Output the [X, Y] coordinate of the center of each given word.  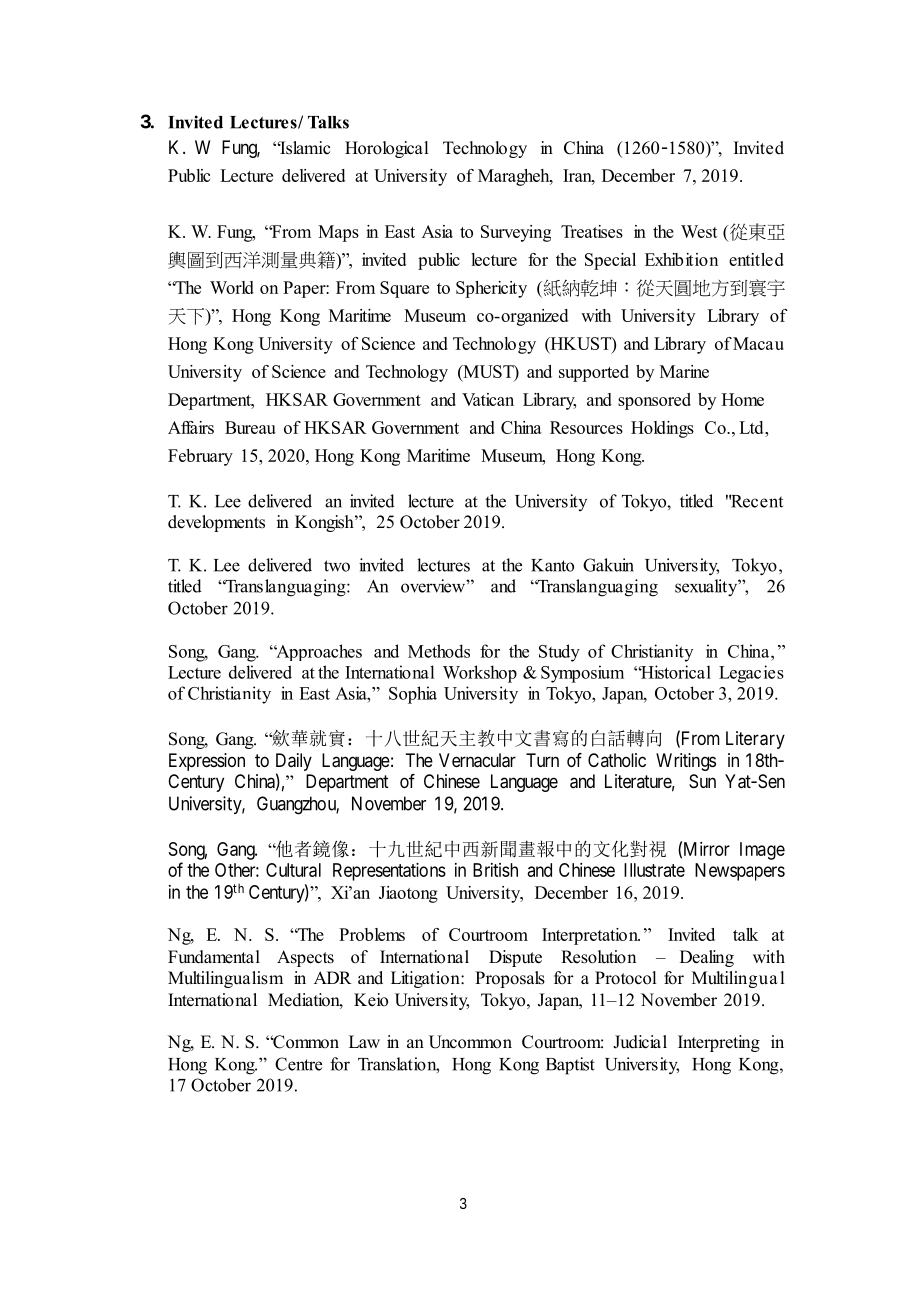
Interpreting [719, 1043]
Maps [338, 233]
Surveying [516, 233]
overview [434, 586]
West [699, 231]
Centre [298, 1064]
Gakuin [608, 565]
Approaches [318, 652]
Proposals [510, 979]
